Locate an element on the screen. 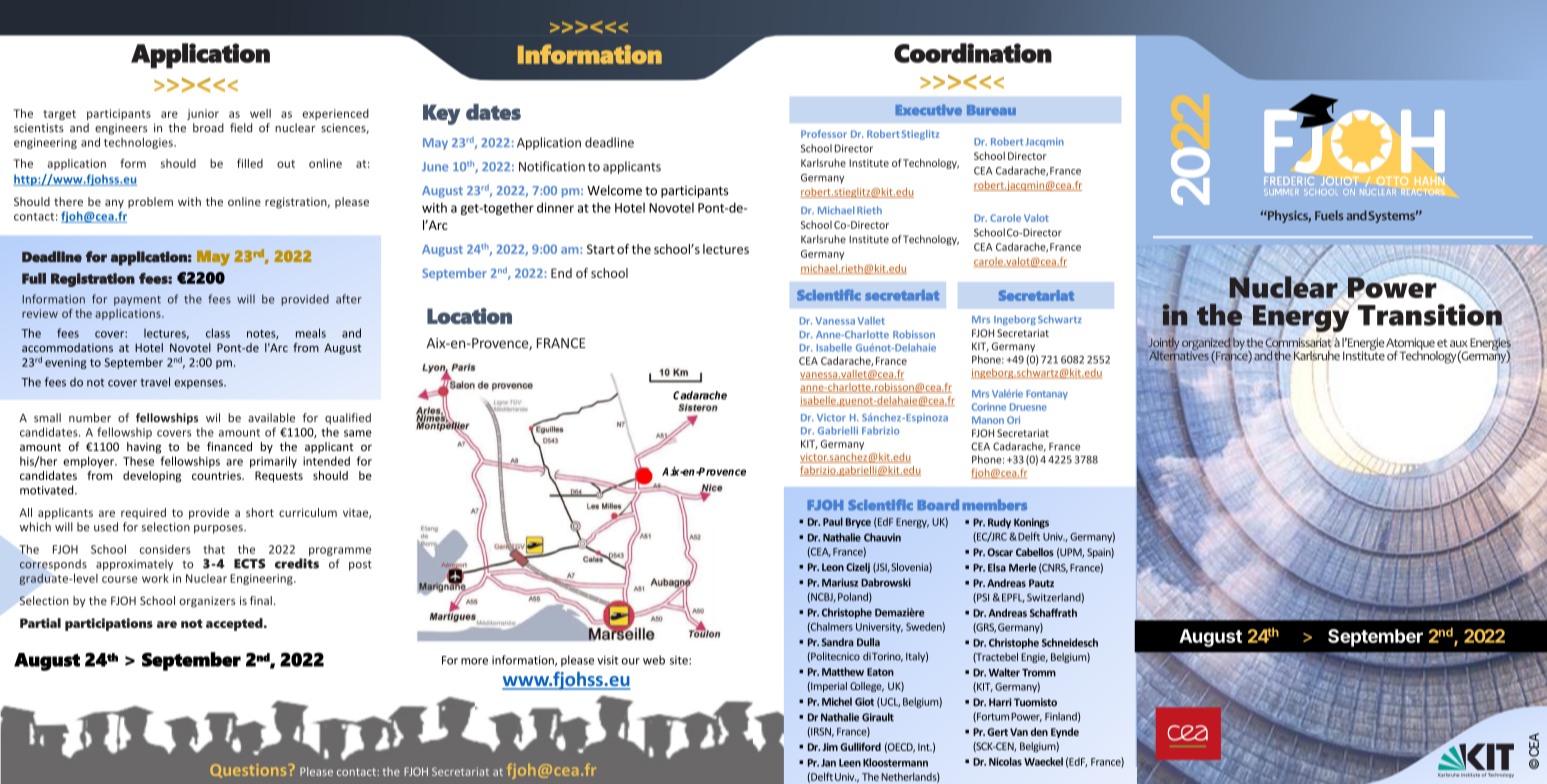 The height and width of the screenshot is (784, 1547). Executive is located at coordinates (928, 109).
